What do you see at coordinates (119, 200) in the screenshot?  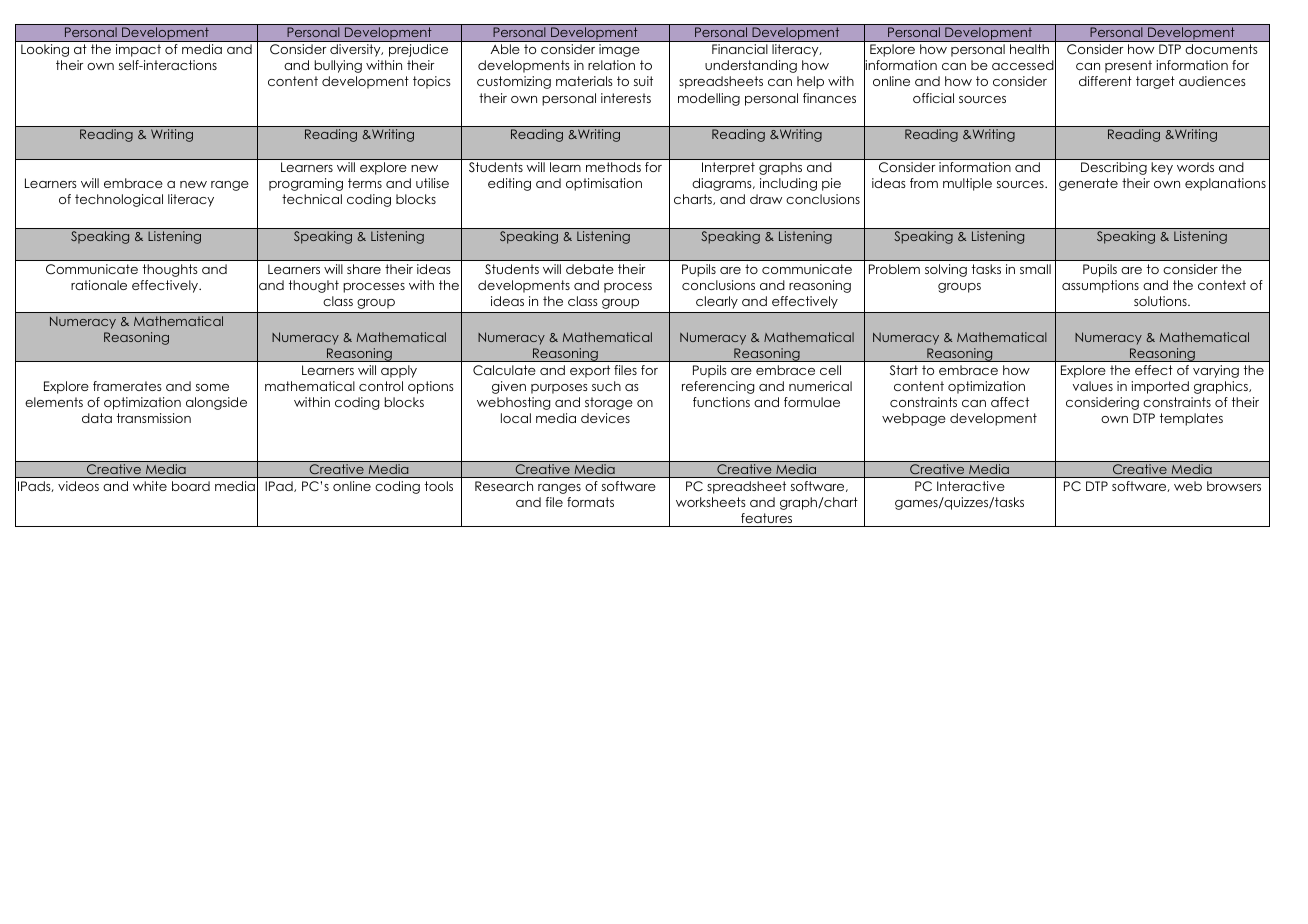 I see `technological` at bounding box center [119, 200].
